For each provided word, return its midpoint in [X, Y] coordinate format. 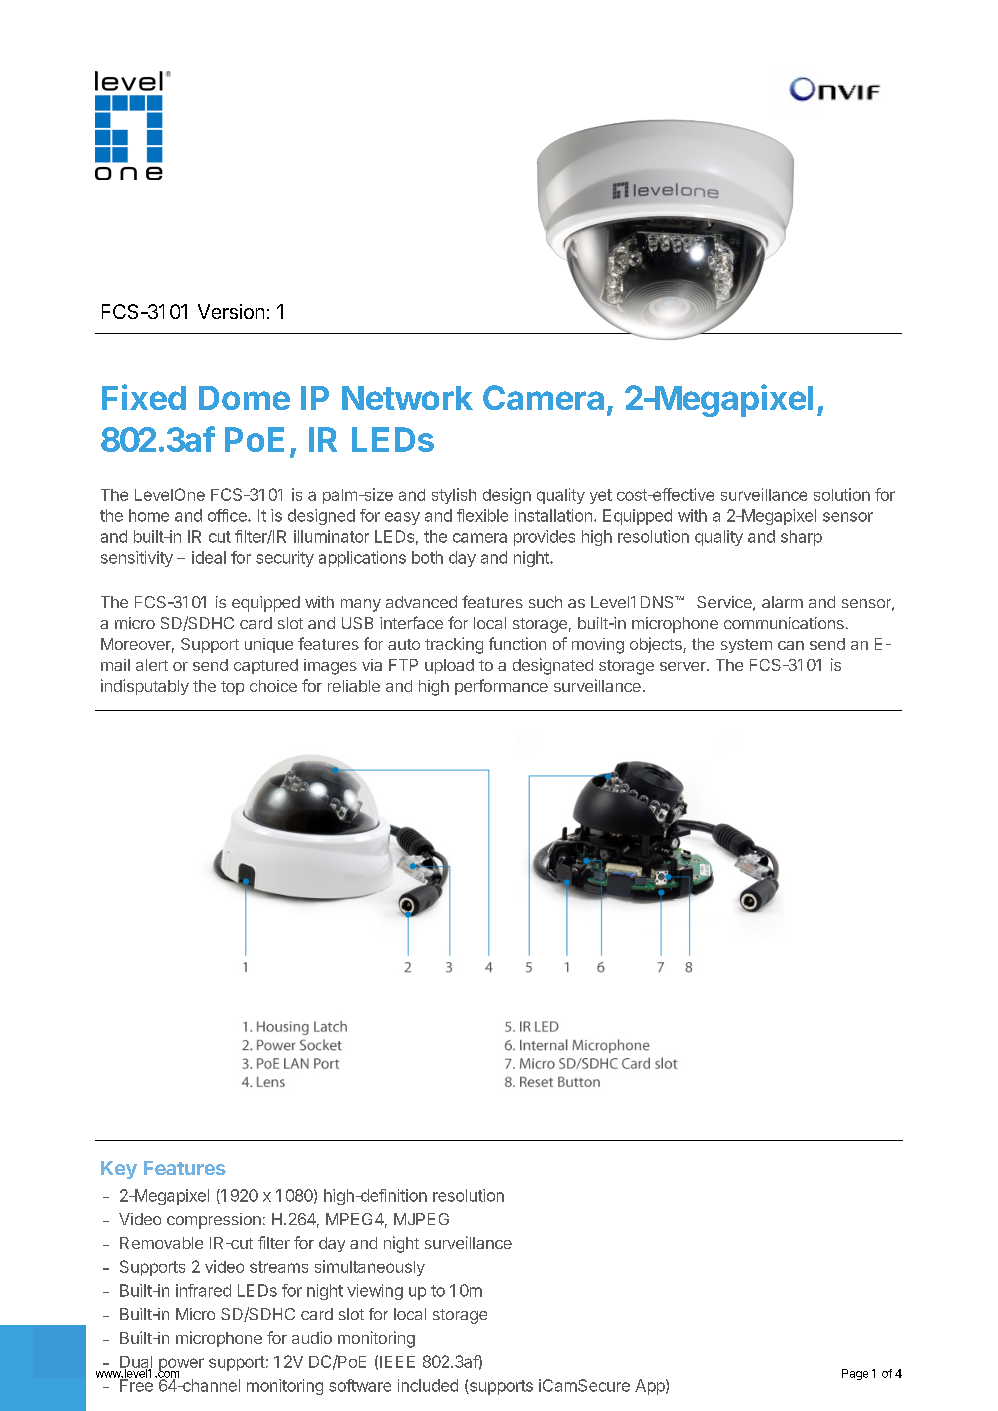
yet [601, 496]
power [181, 1366]
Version [231, 311]
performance [501, 687]
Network [407, 398]
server [684, 666]
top [232, 688]
